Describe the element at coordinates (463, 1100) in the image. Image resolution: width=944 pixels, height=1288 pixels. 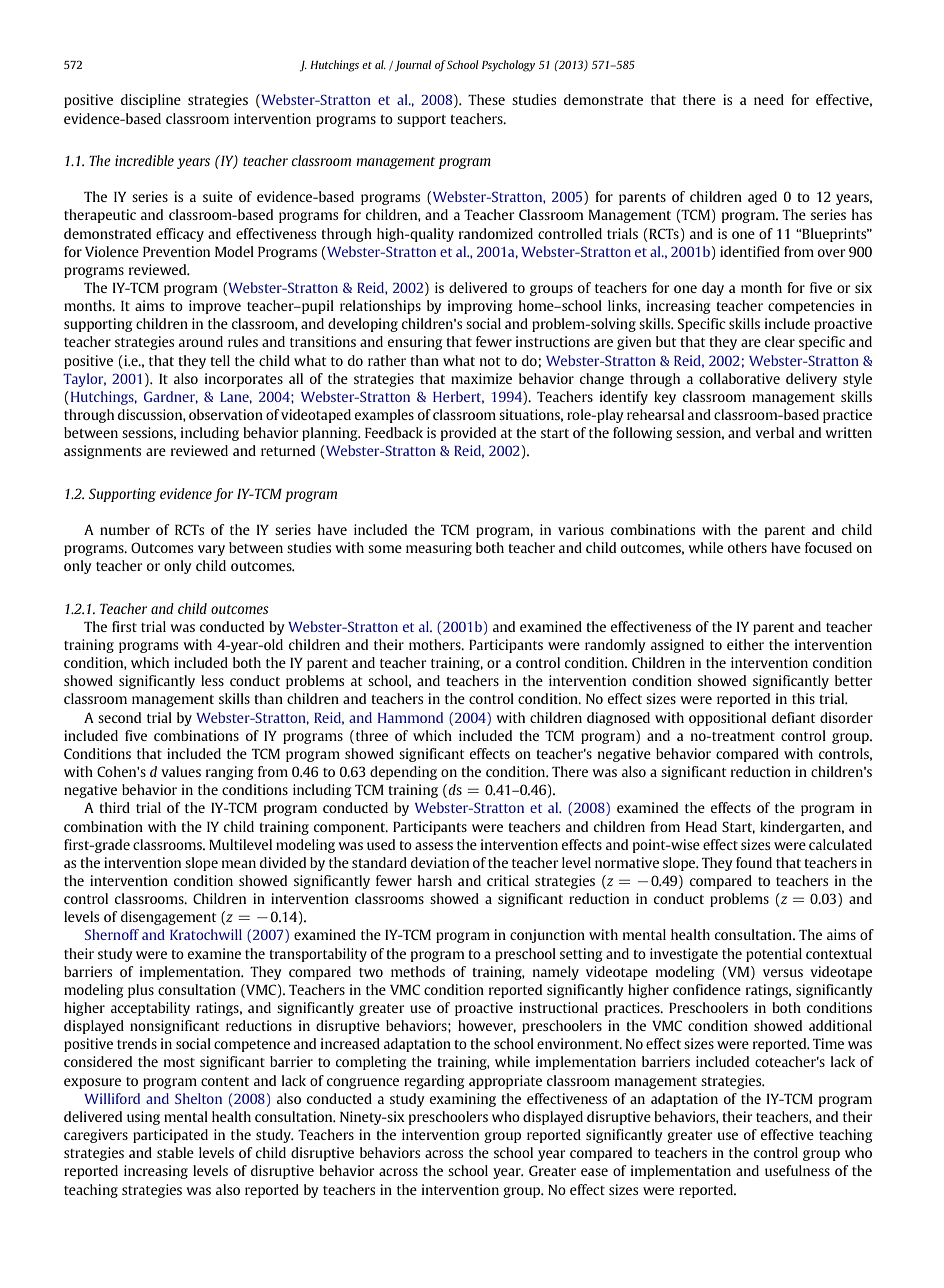
I see `examining` at that location.
